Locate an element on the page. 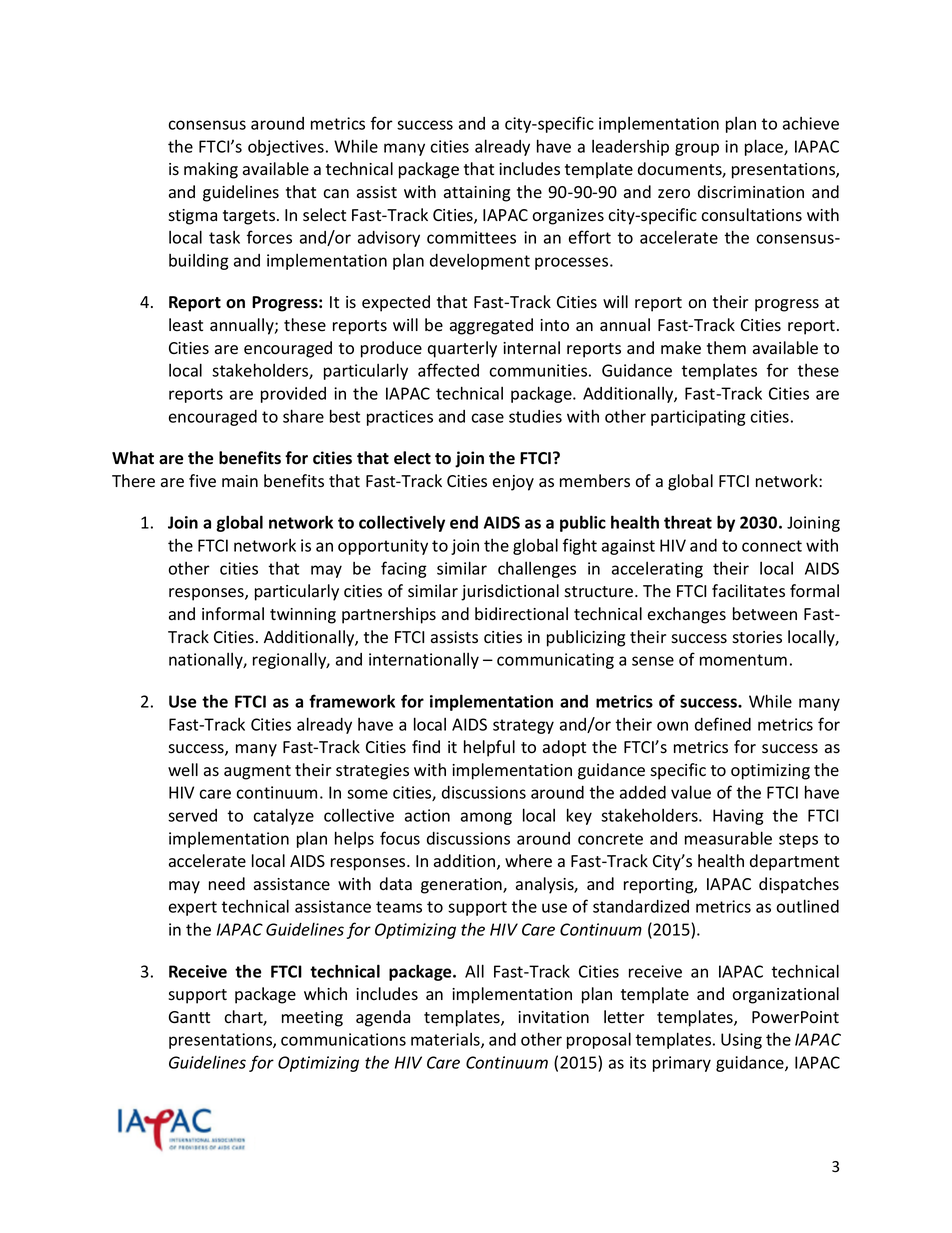 The height and width of the document is (1233, 952). making is located at coordinates (211, 170).
